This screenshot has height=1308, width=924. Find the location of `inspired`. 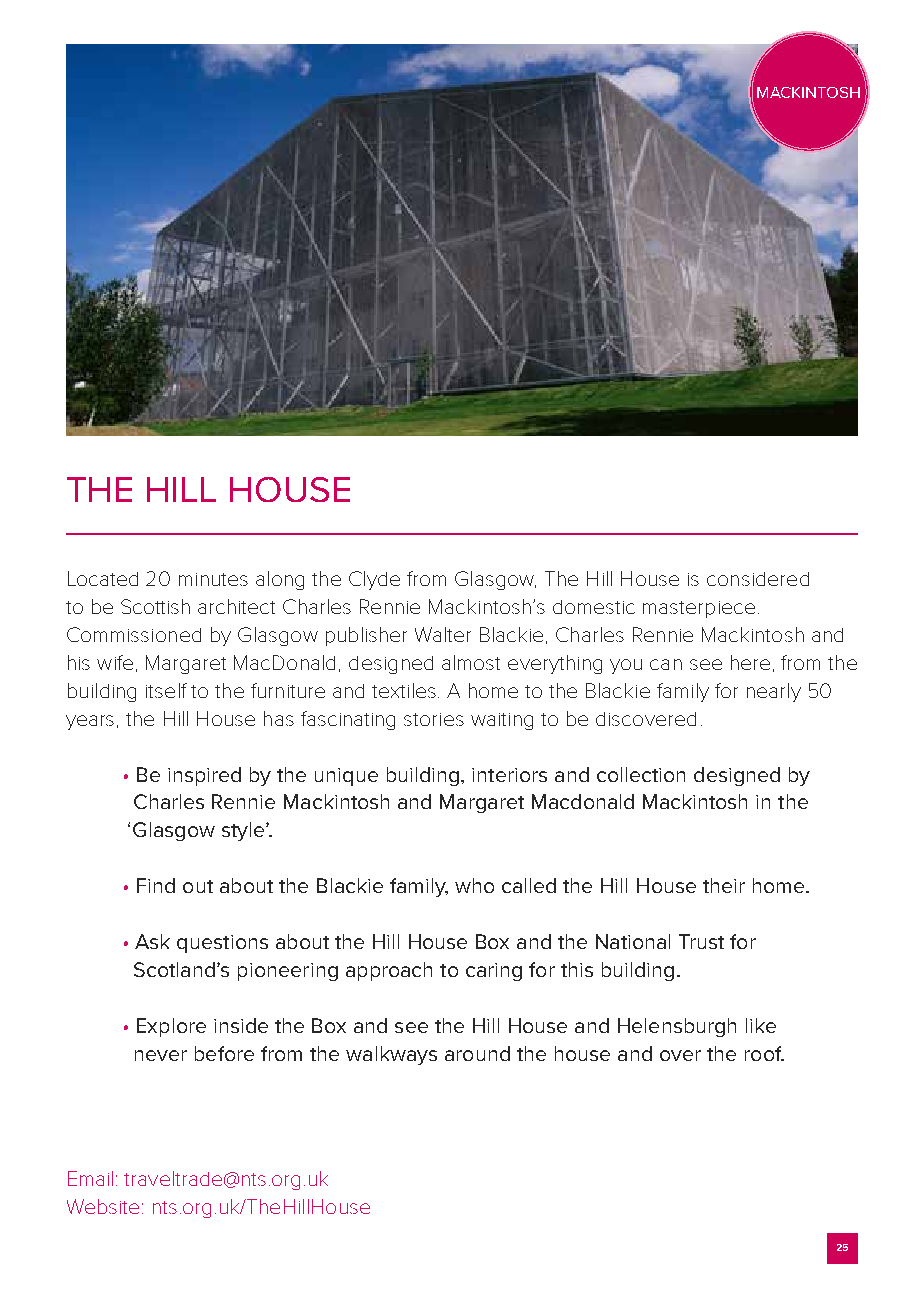

inspired is located at coordinates (204, 776).
